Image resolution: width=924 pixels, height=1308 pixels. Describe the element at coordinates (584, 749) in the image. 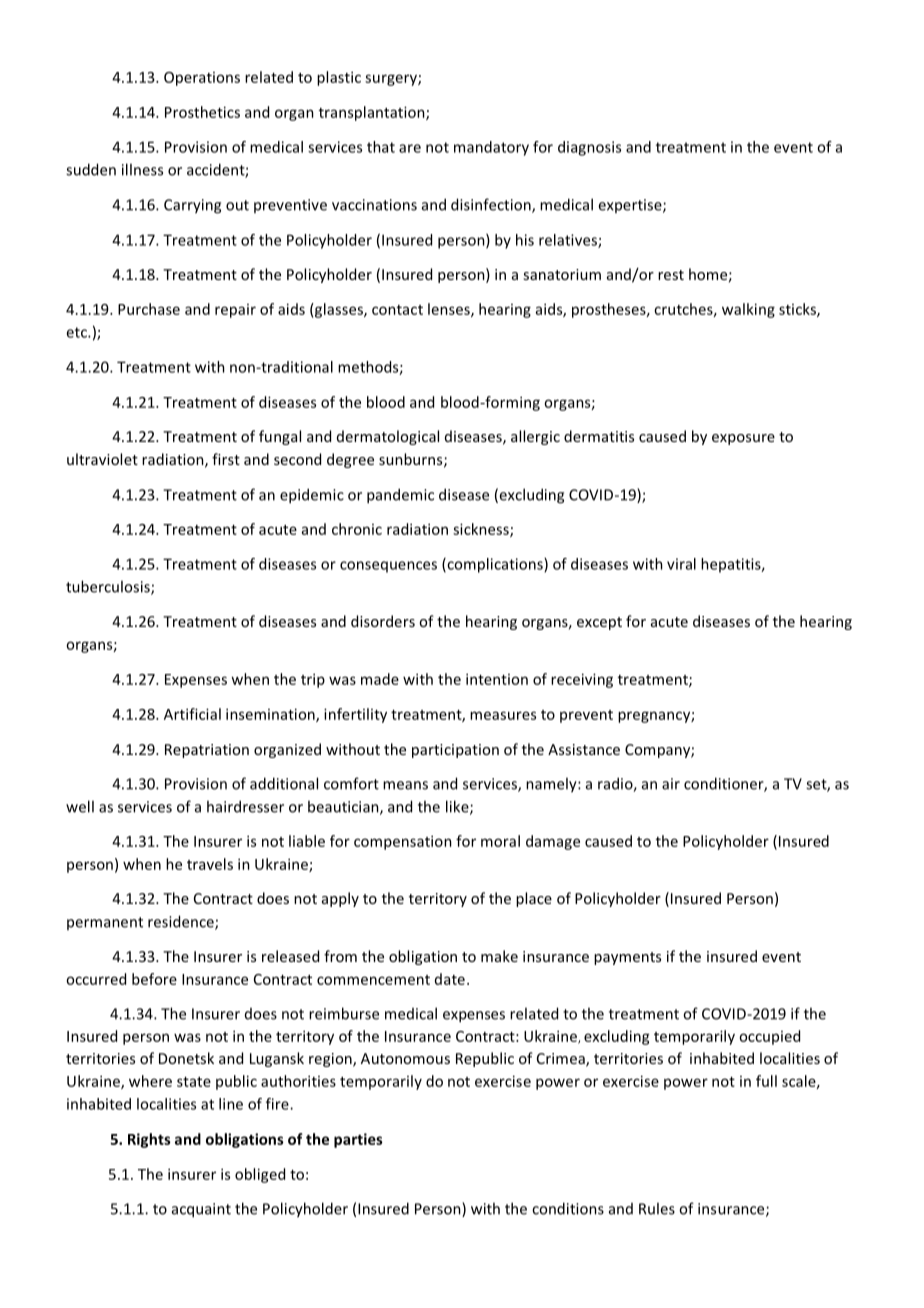

I see `Assistance` at that location.
